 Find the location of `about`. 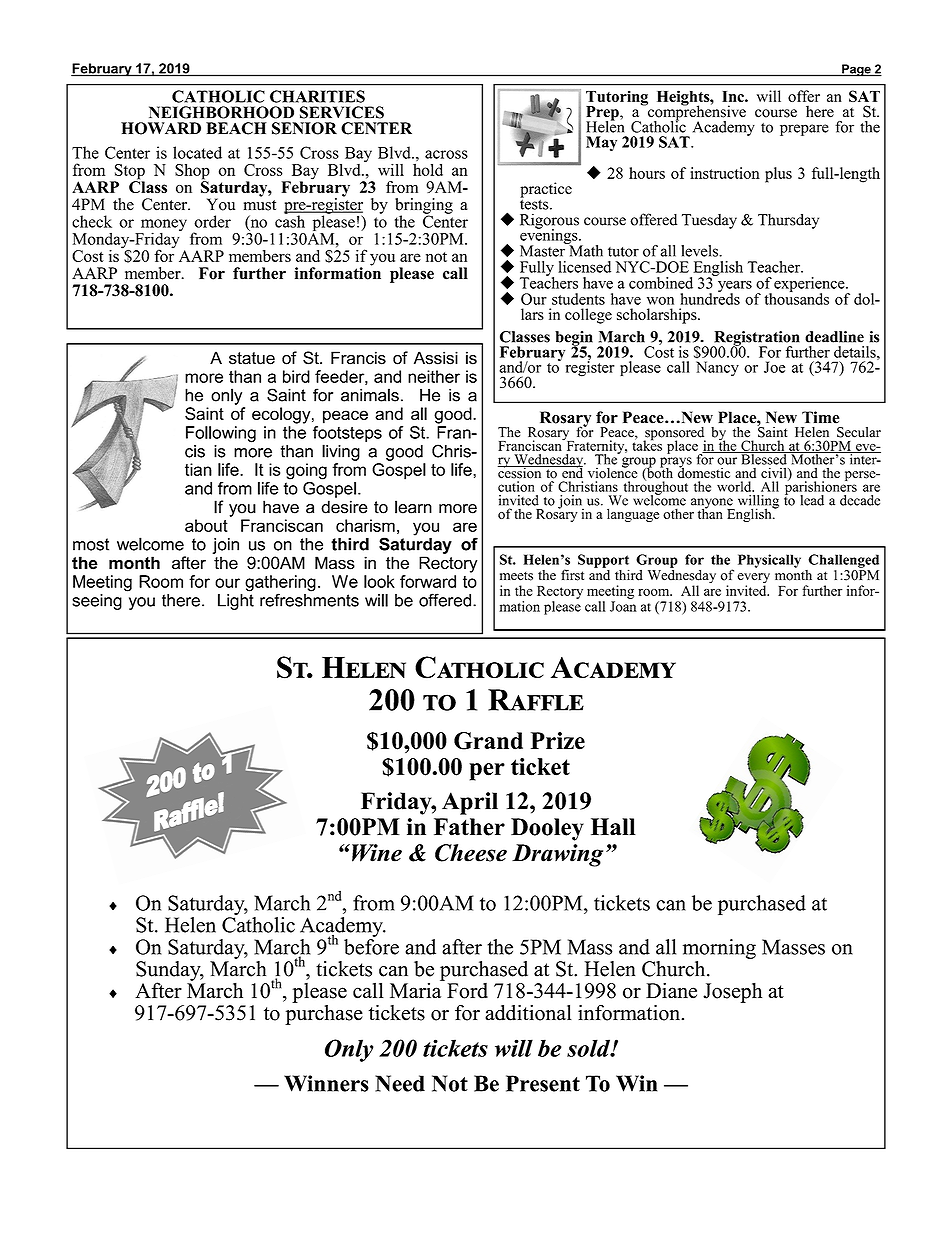

about is located at coordinates (206, 525).
